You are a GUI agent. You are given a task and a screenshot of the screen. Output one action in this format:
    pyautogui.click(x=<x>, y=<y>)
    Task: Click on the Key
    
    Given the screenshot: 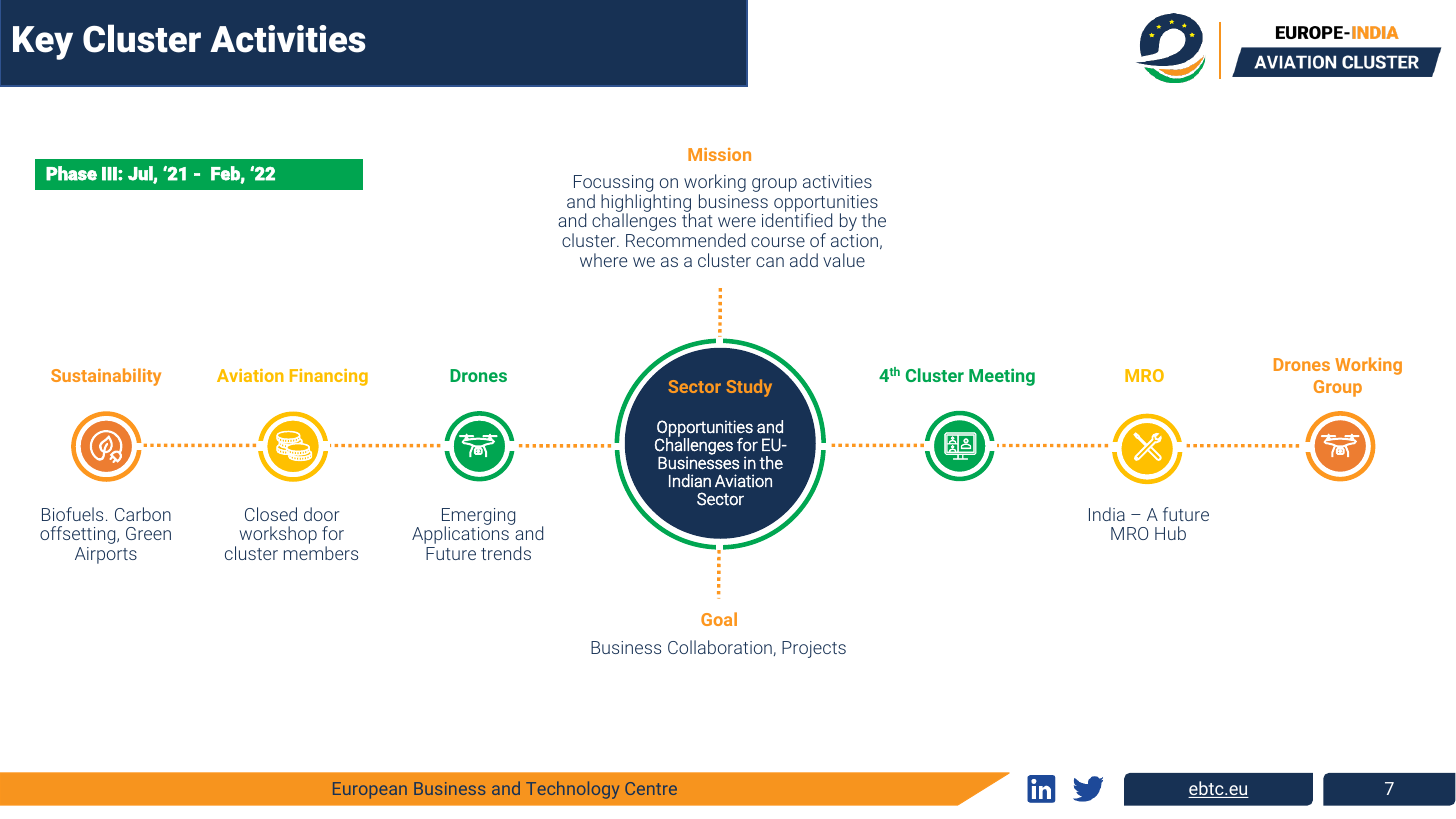 What is the action you would take?
    pyautogui.click(x=43, y=43)
